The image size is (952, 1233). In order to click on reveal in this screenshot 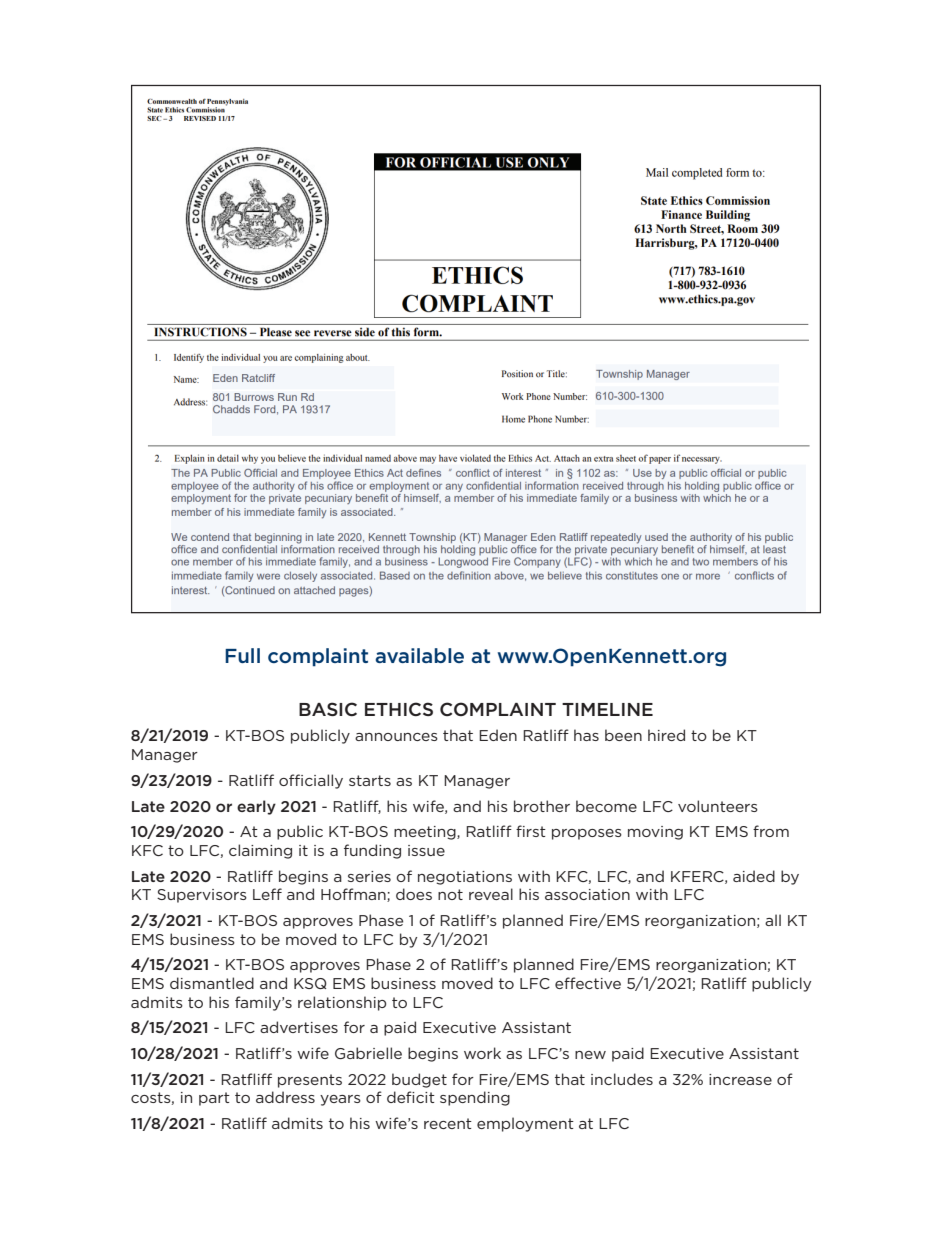, I will do `click(491, 894)`.
